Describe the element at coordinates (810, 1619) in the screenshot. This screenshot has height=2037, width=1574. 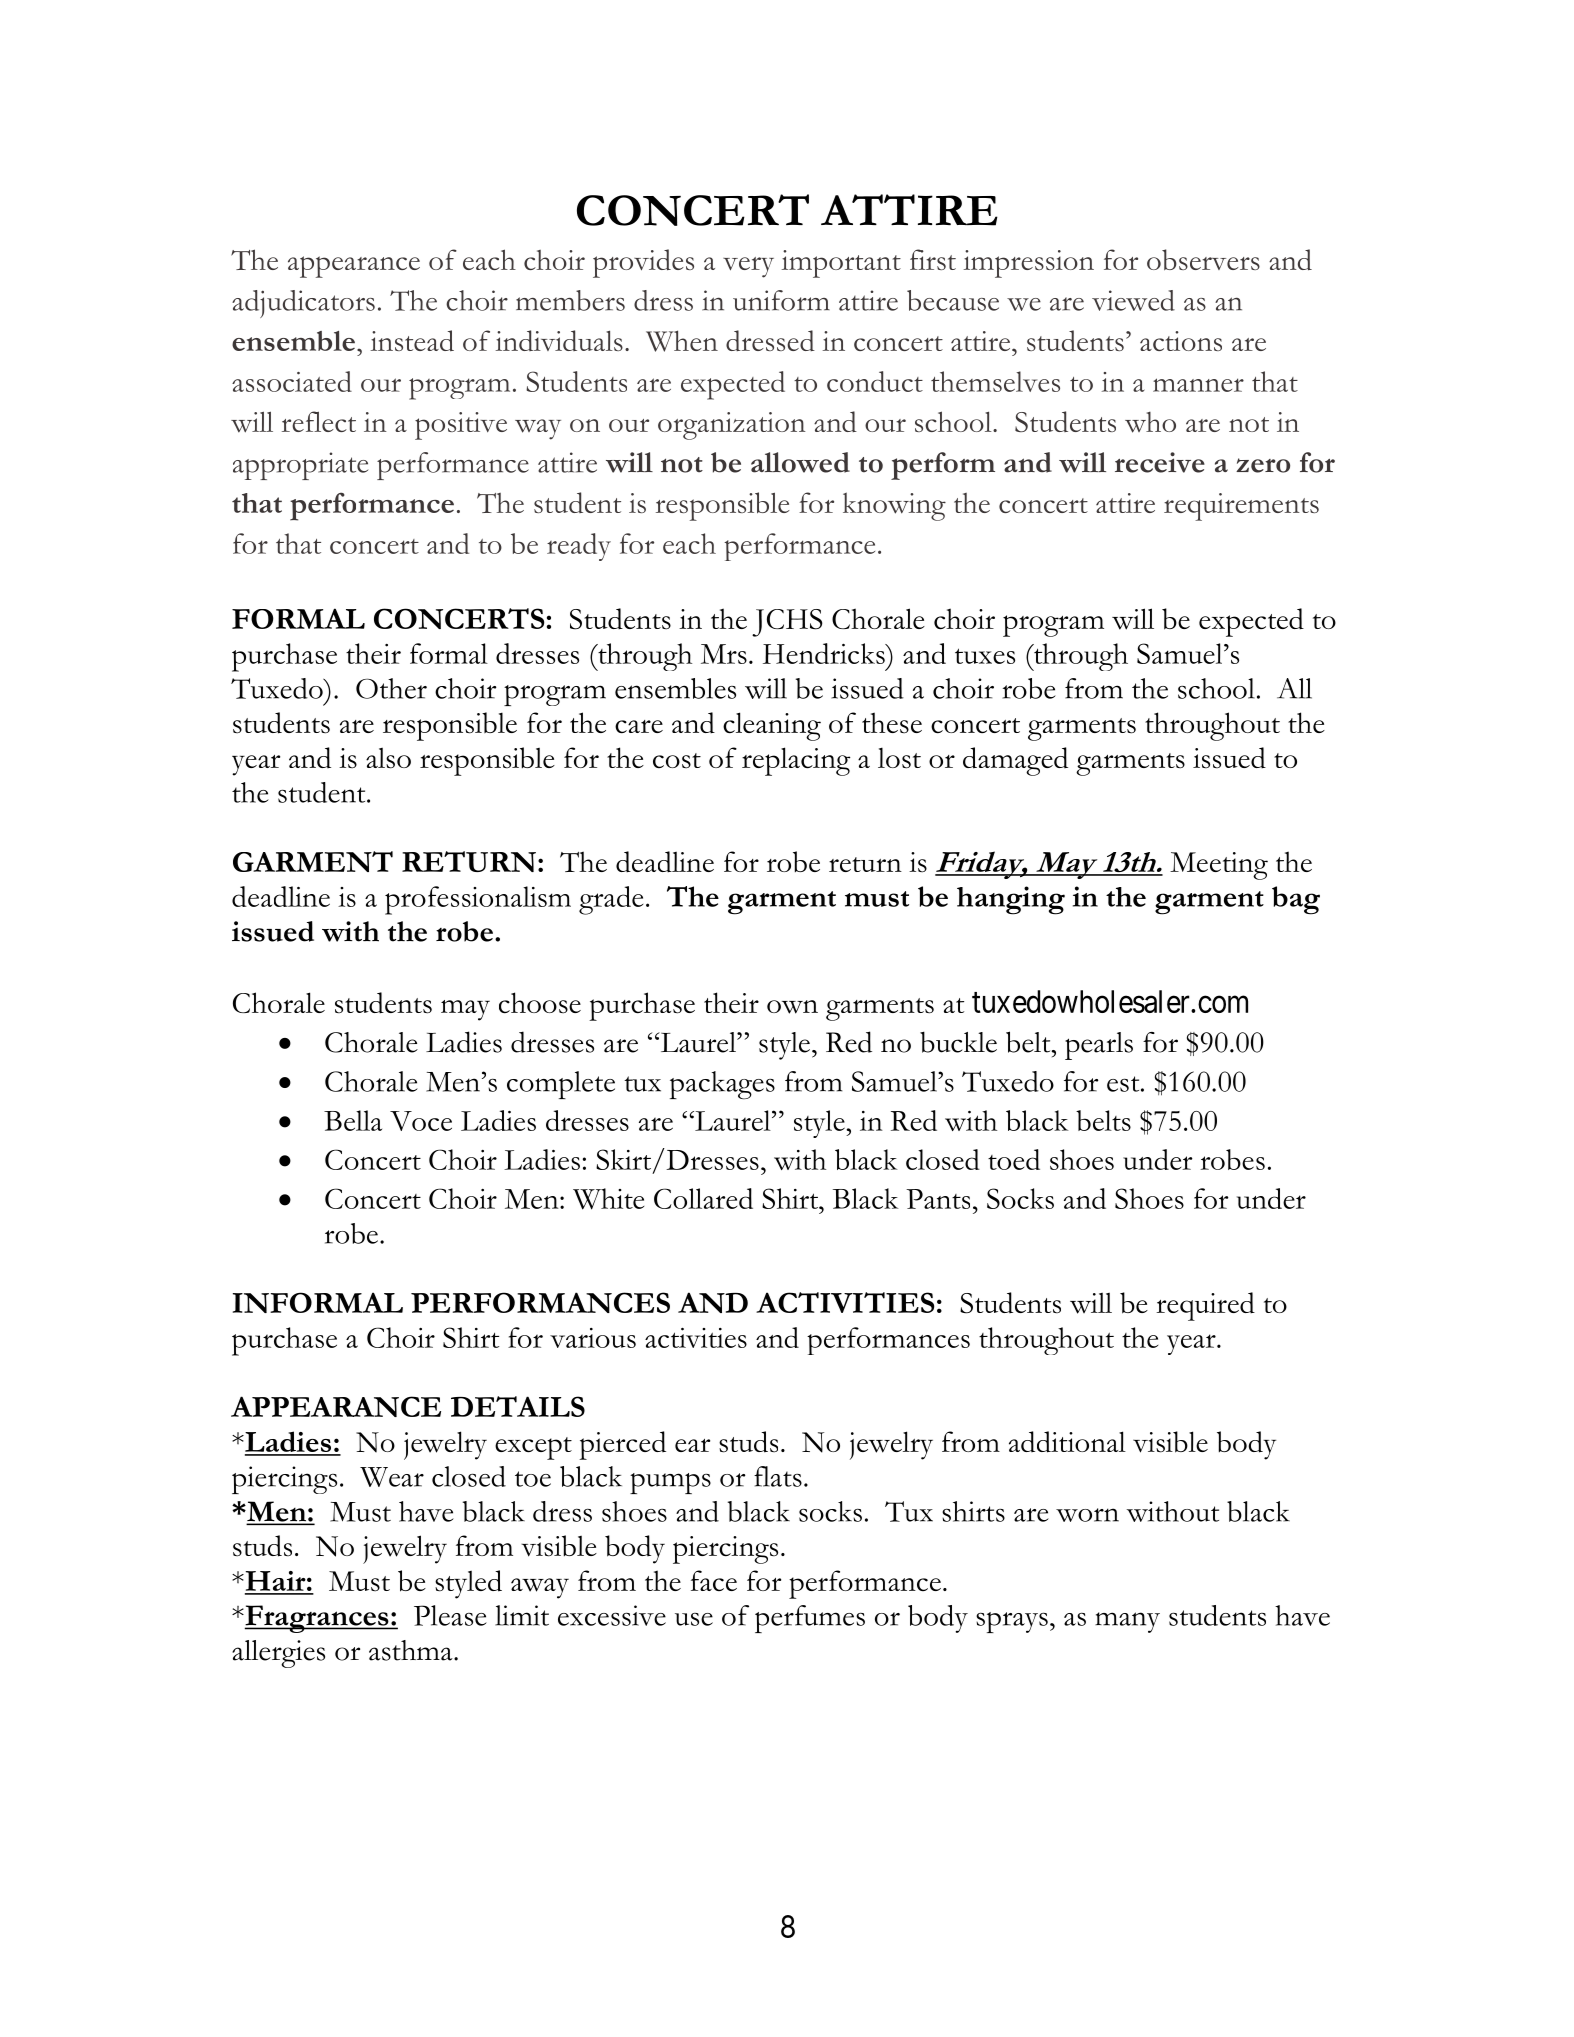
I see `perfumes` at that location.
